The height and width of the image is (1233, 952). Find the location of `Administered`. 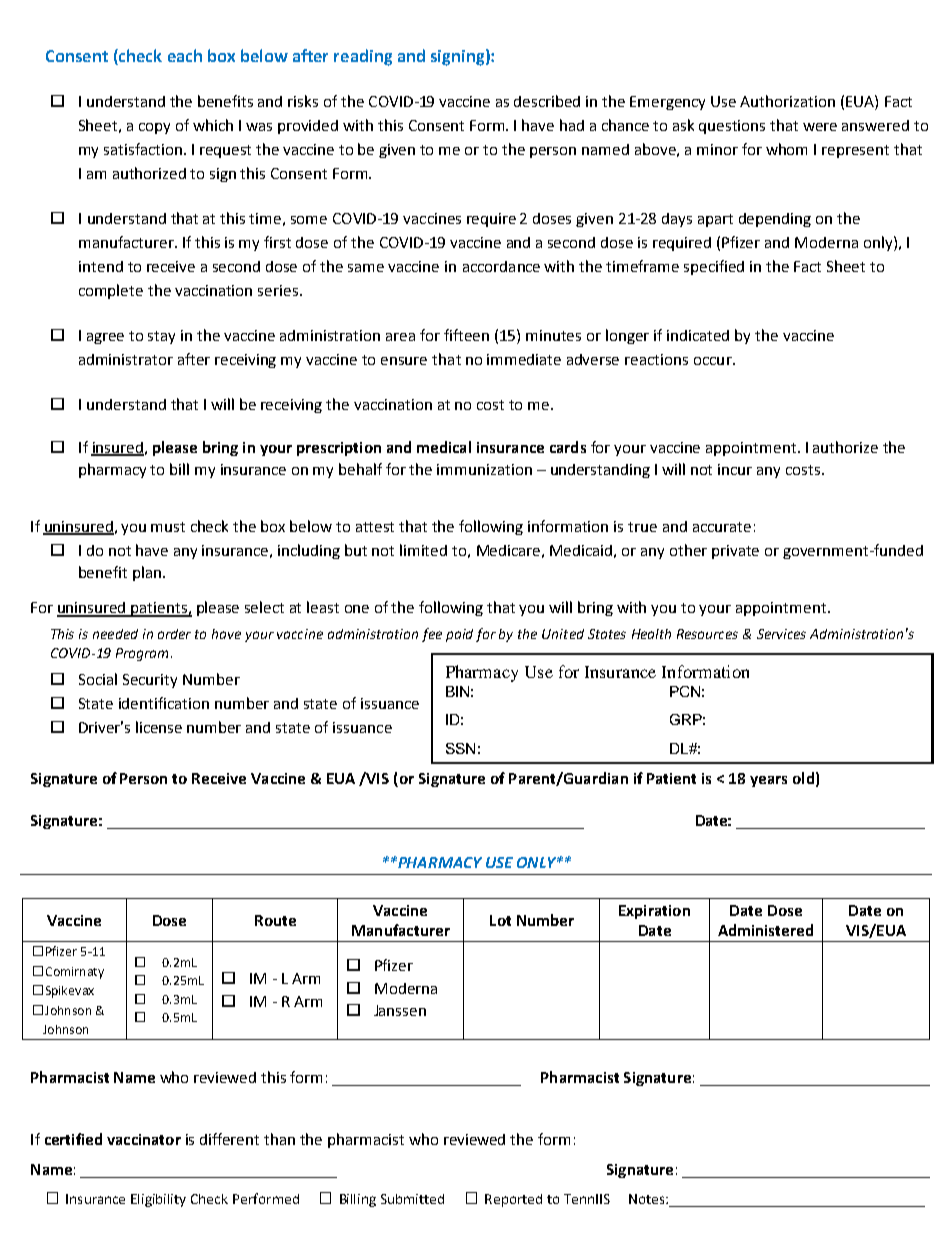

Administered is located at coordinates (765, 930).
